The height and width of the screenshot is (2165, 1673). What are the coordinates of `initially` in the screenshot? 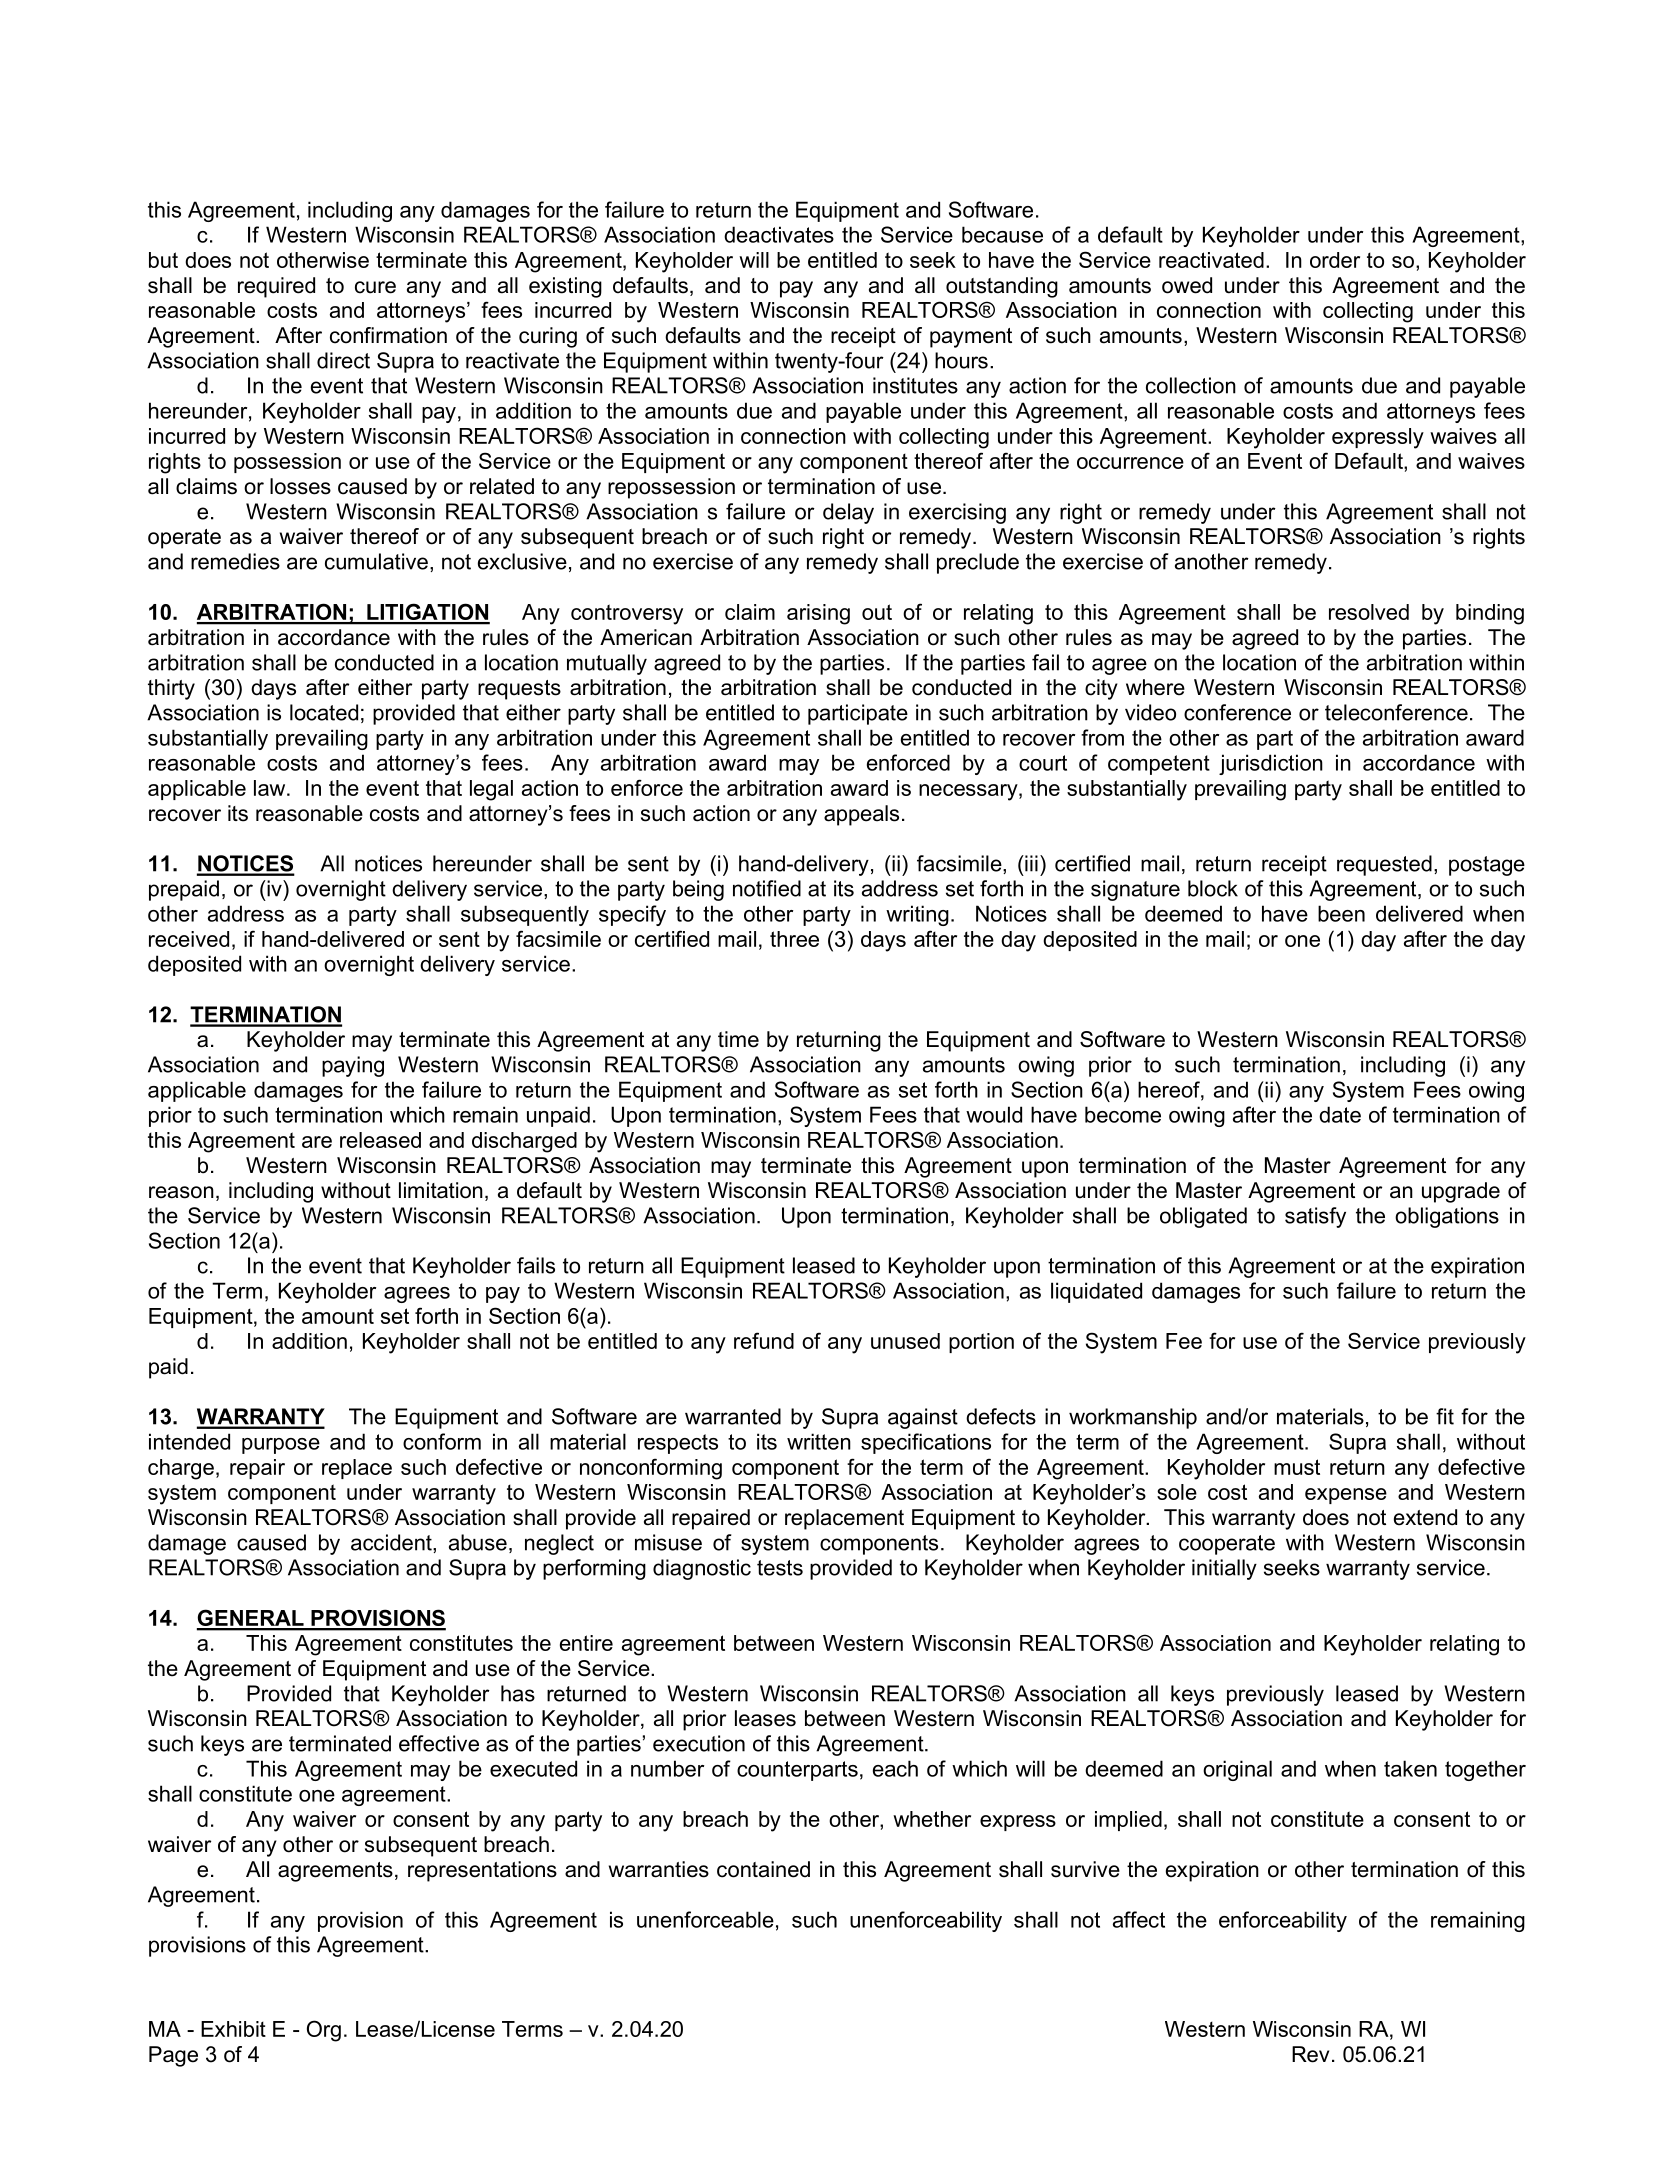 It's located at (1224, 1569).
